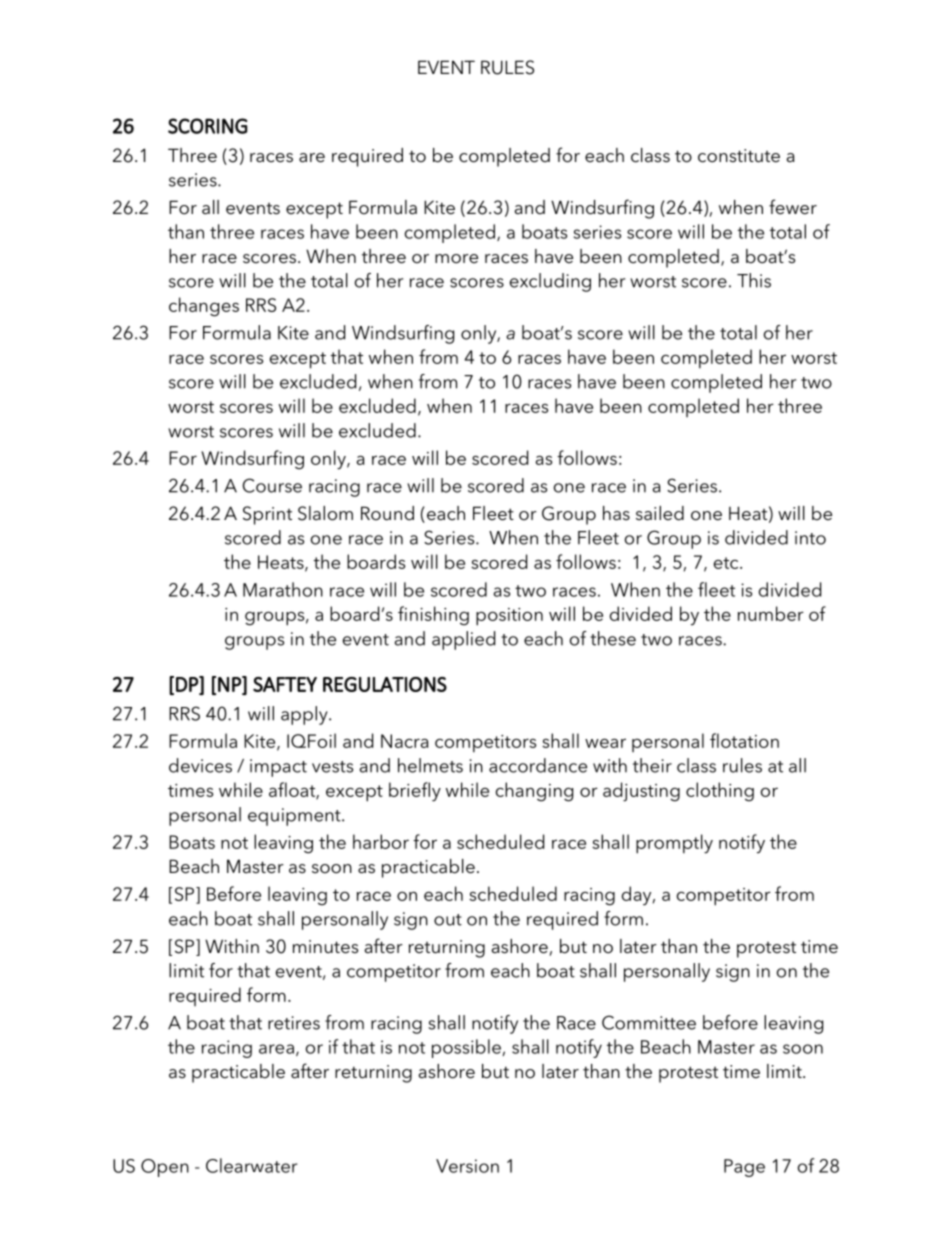 The width and height of the image is (952, 1233). What do you see at coordinates (208, 126) in the image?
I see `SCORING` at bounding box center [208, 126].
